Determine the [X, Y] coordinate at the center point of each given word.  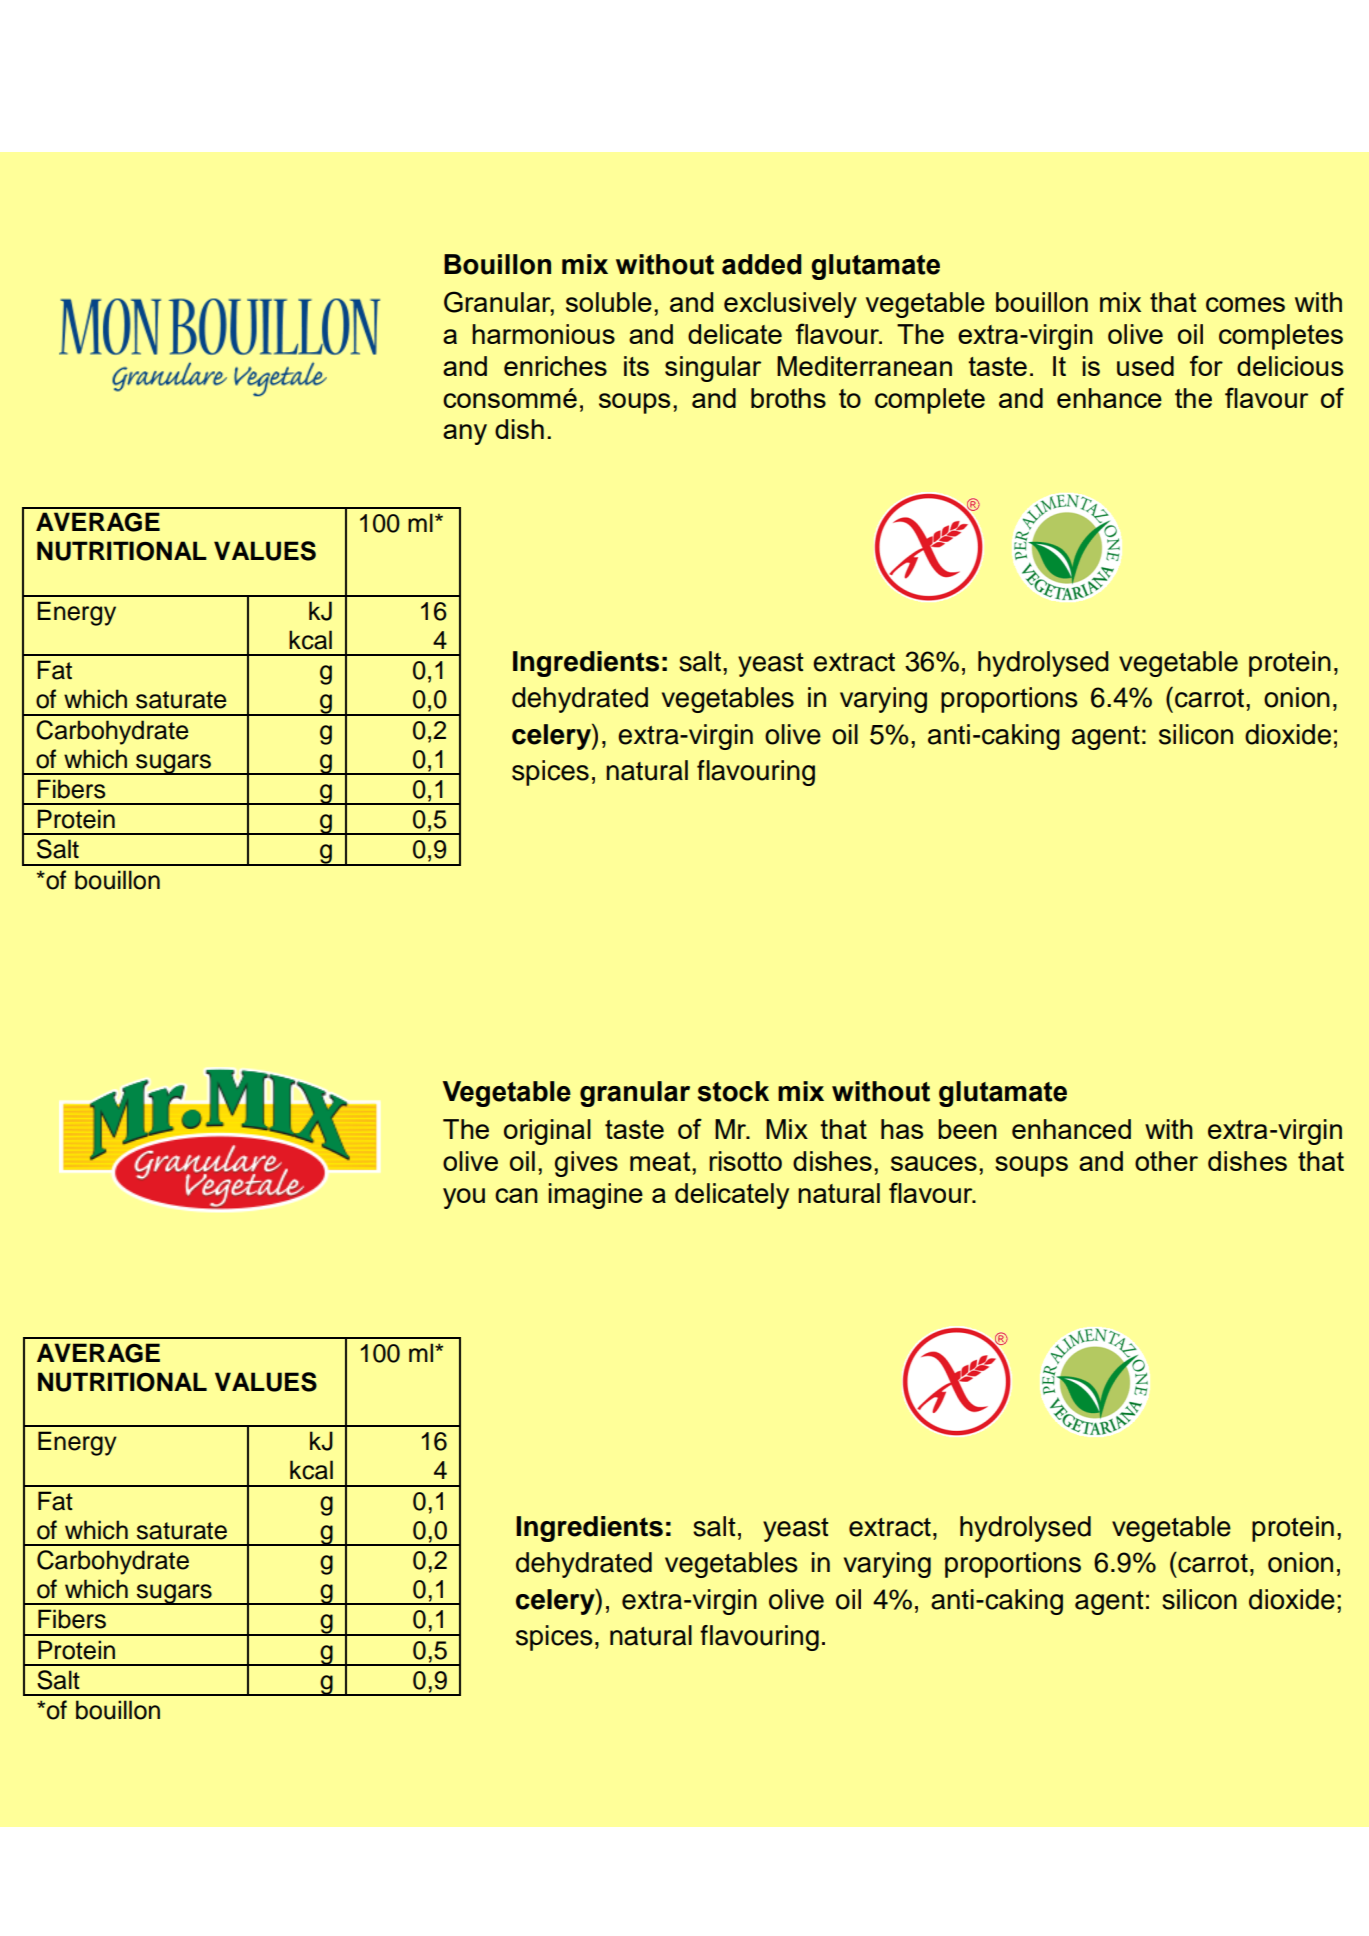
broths [788, 398]
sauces [934, 1163]
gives [586, 1164]
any [465, 434]
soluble [609, 302]
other [1166, 1161]
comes [1245, 304]
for [1206, 365]
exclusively [790, 305]
